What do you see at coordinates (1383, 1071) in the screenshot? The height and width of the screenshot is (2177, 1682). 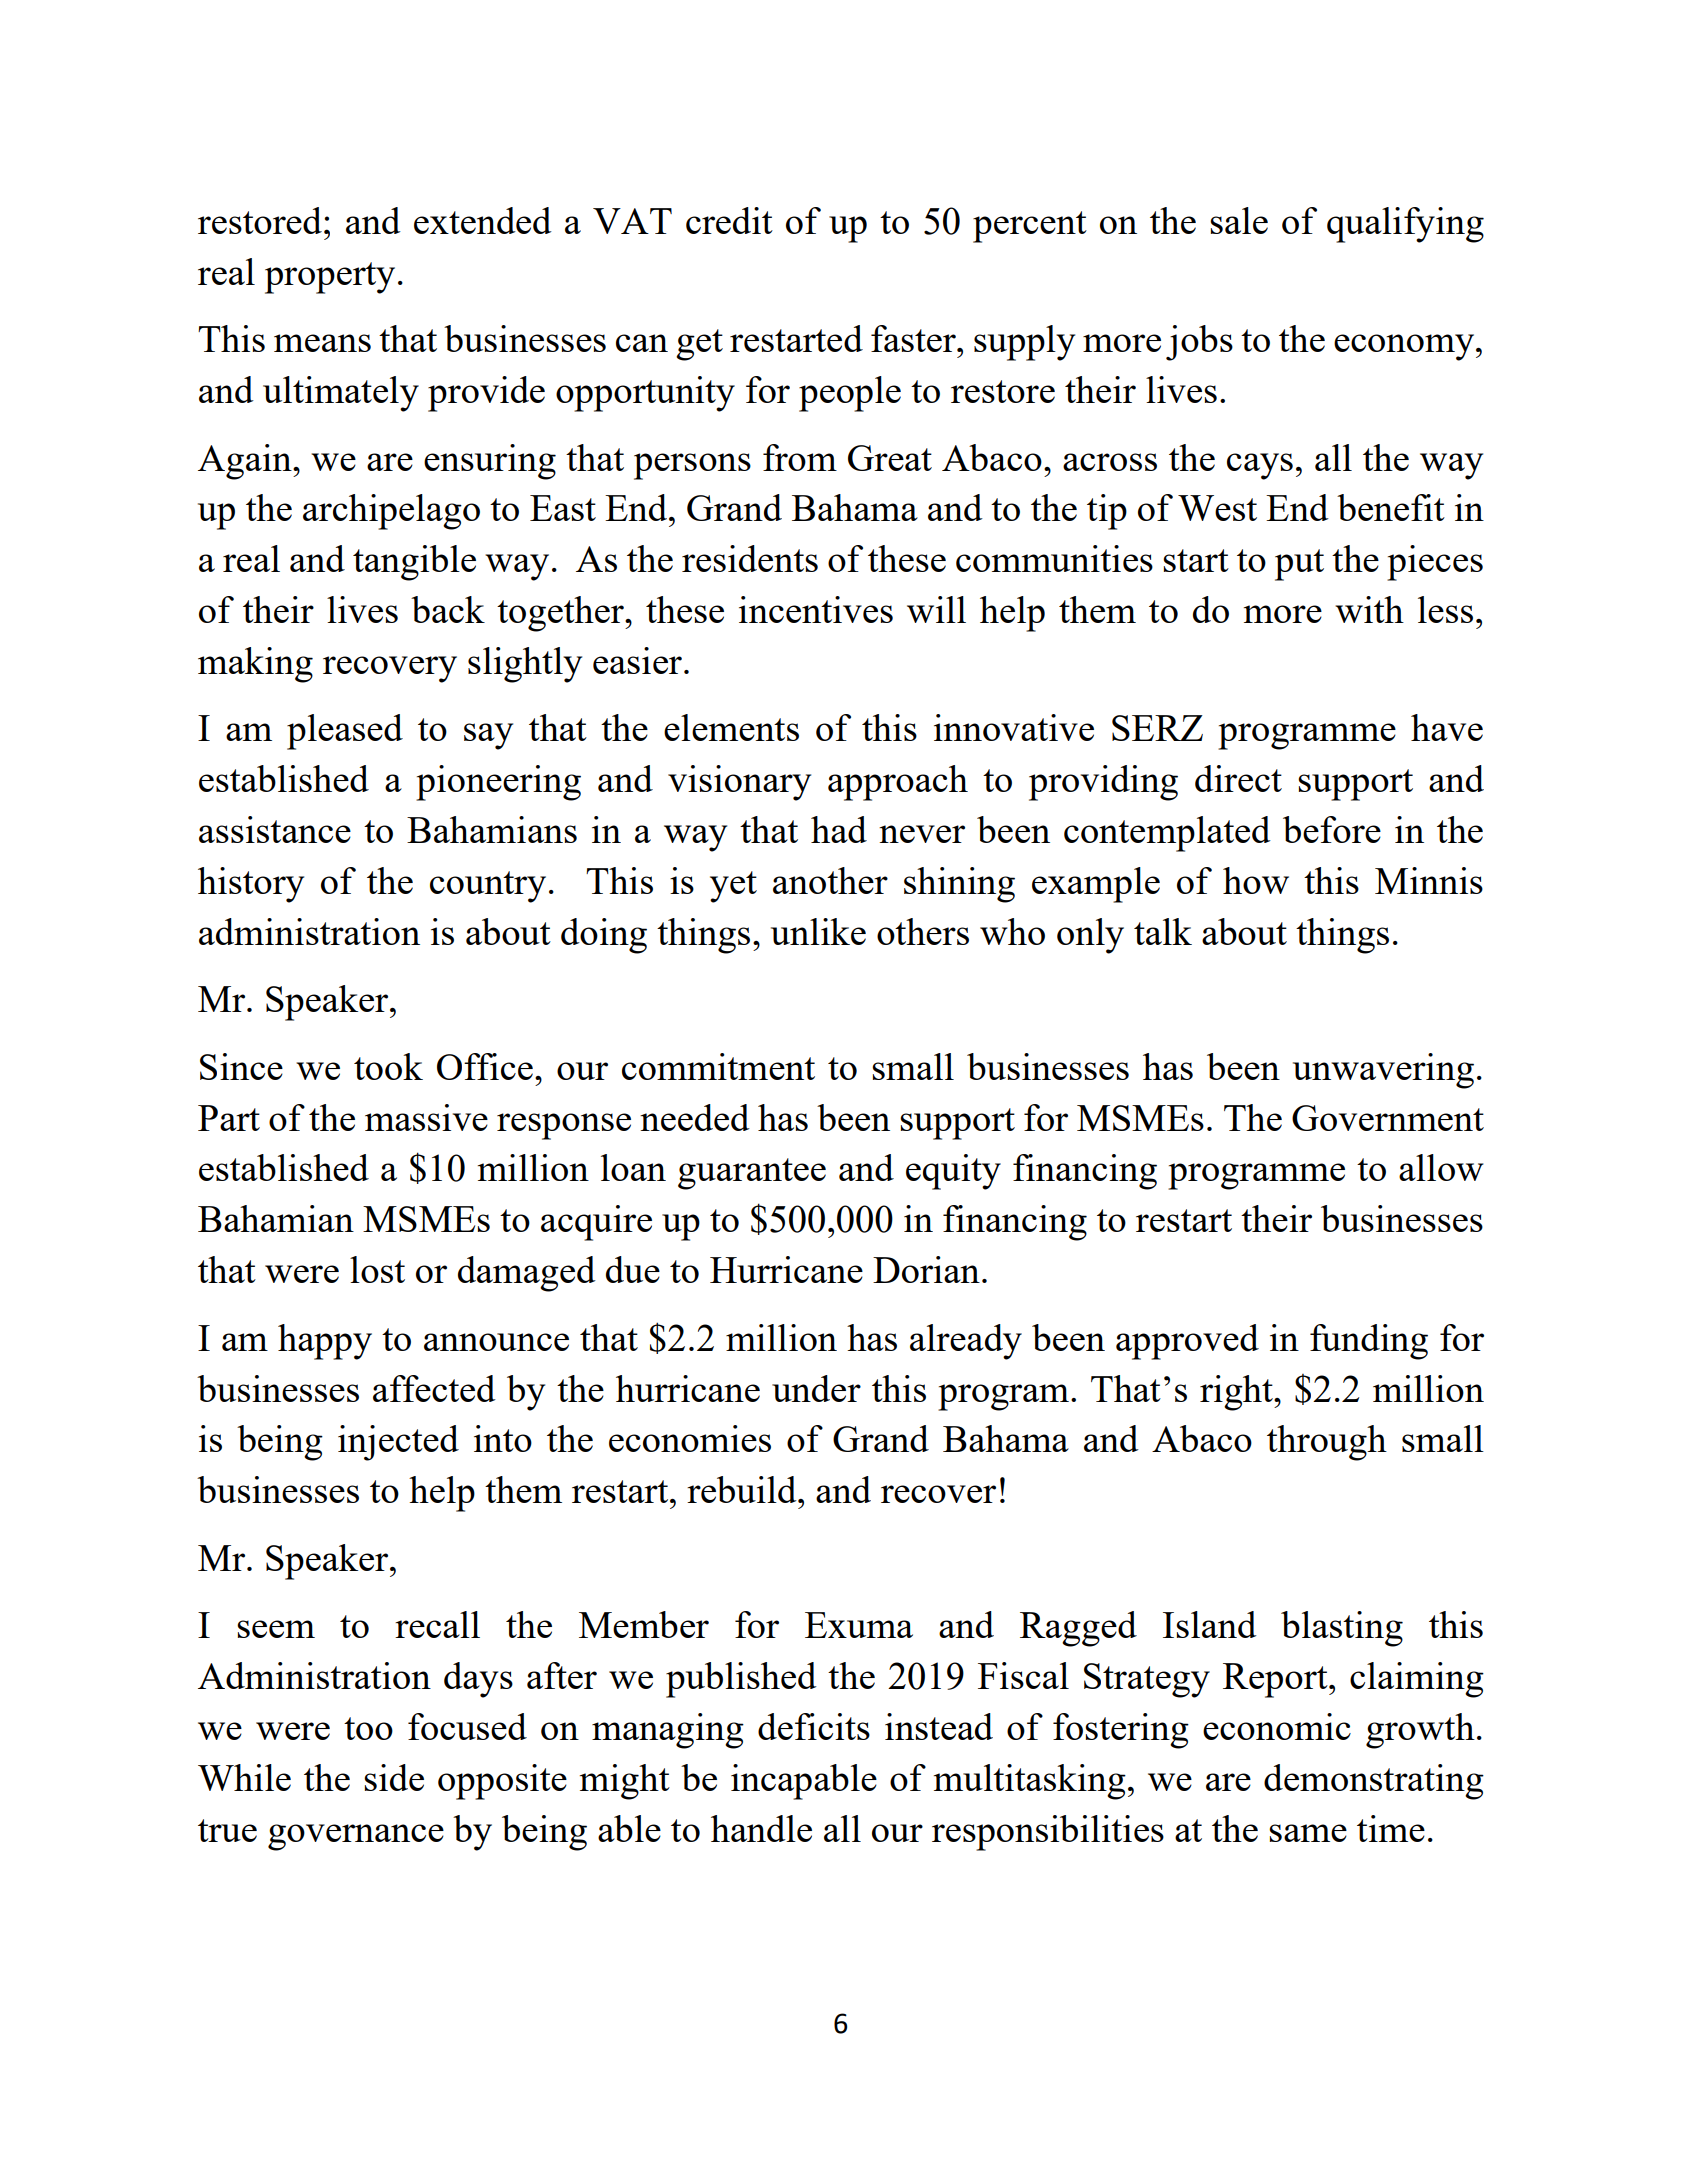 I see `unwavering` at bounding box center [1383, 1071].
